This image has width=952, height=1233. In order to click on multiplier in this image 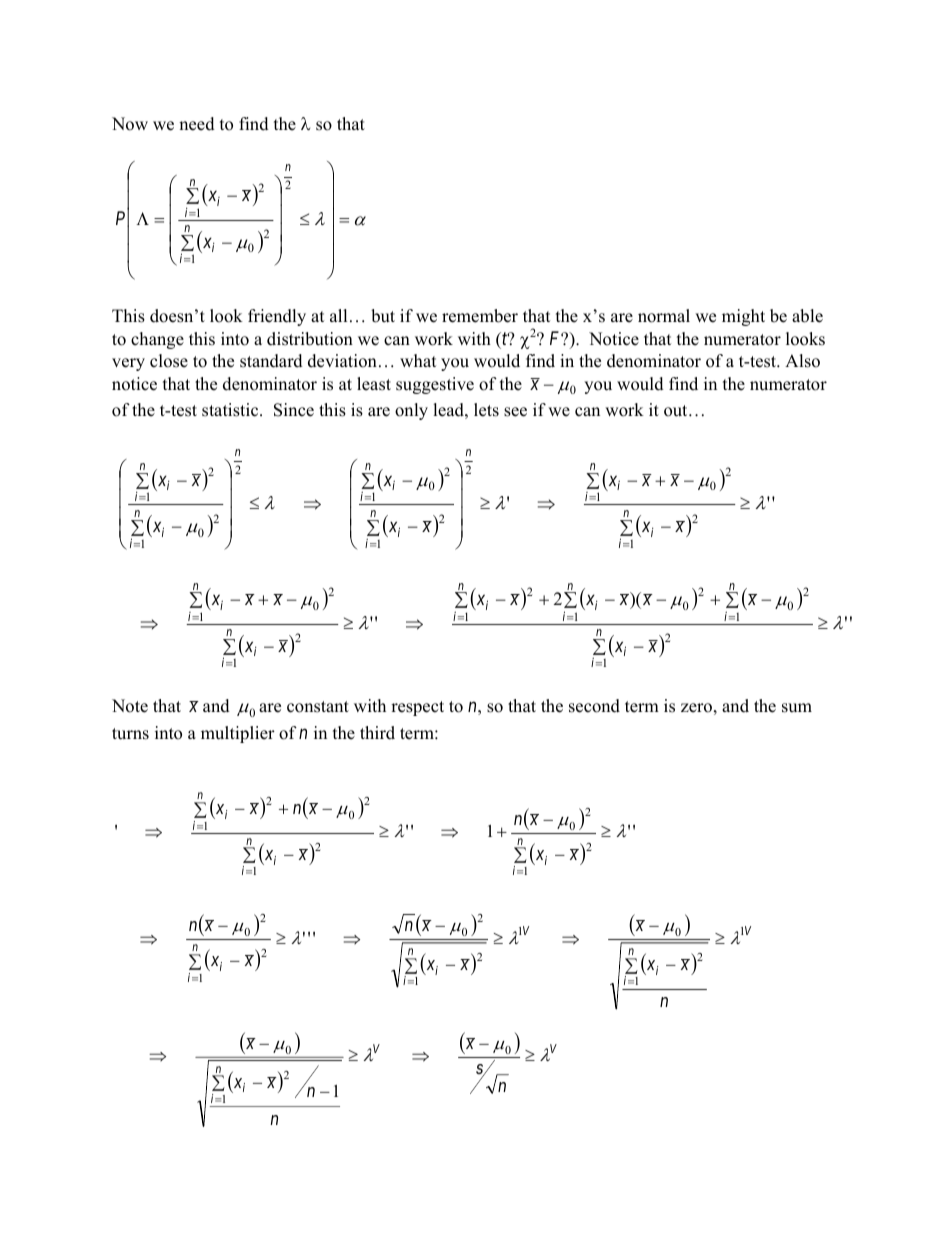, I will do `click(238, 734)`.
